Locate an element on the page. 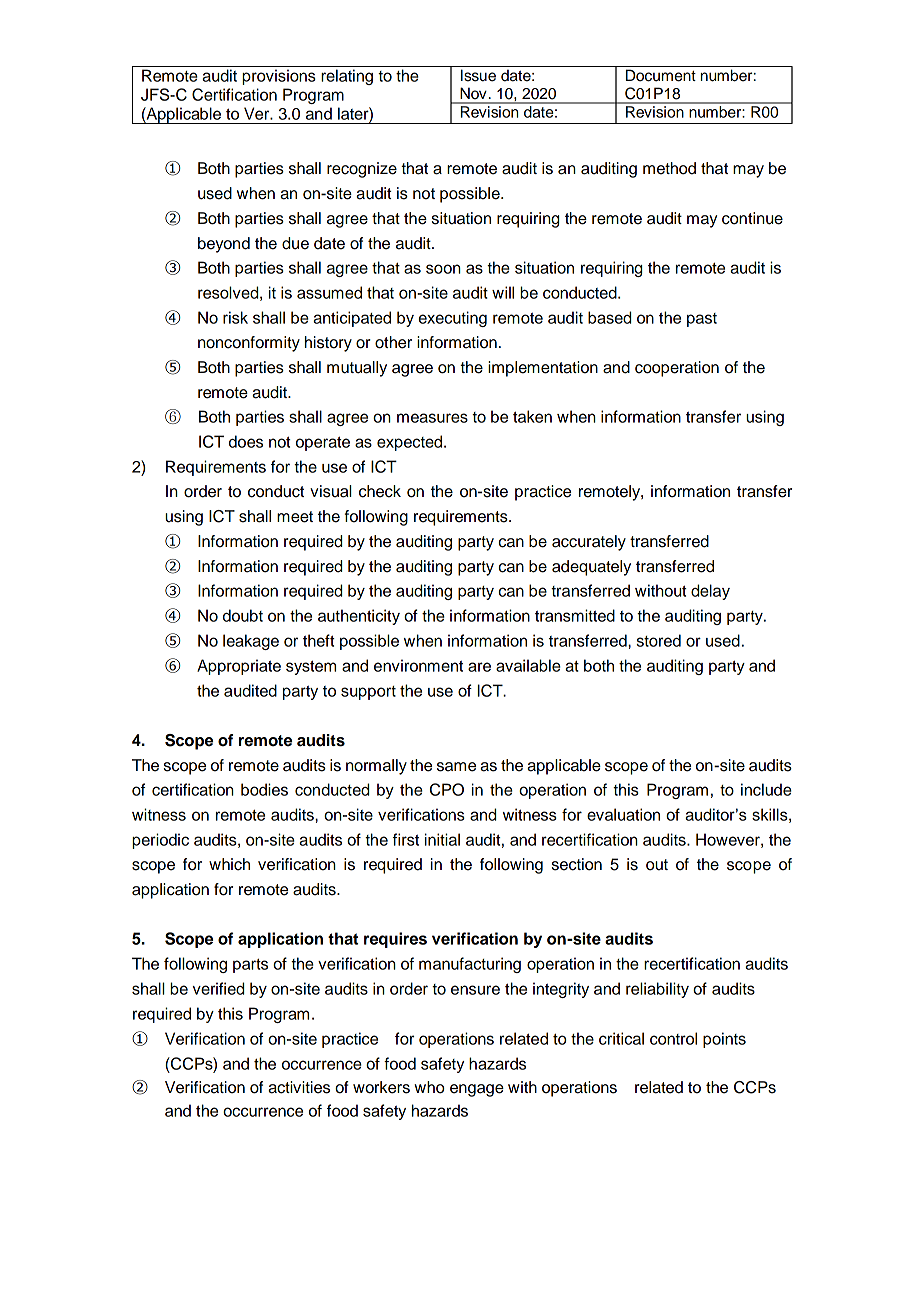 Image resolution: width=924 pixels, height=1308 pixels. executing is located at coordinates (453, 319).
